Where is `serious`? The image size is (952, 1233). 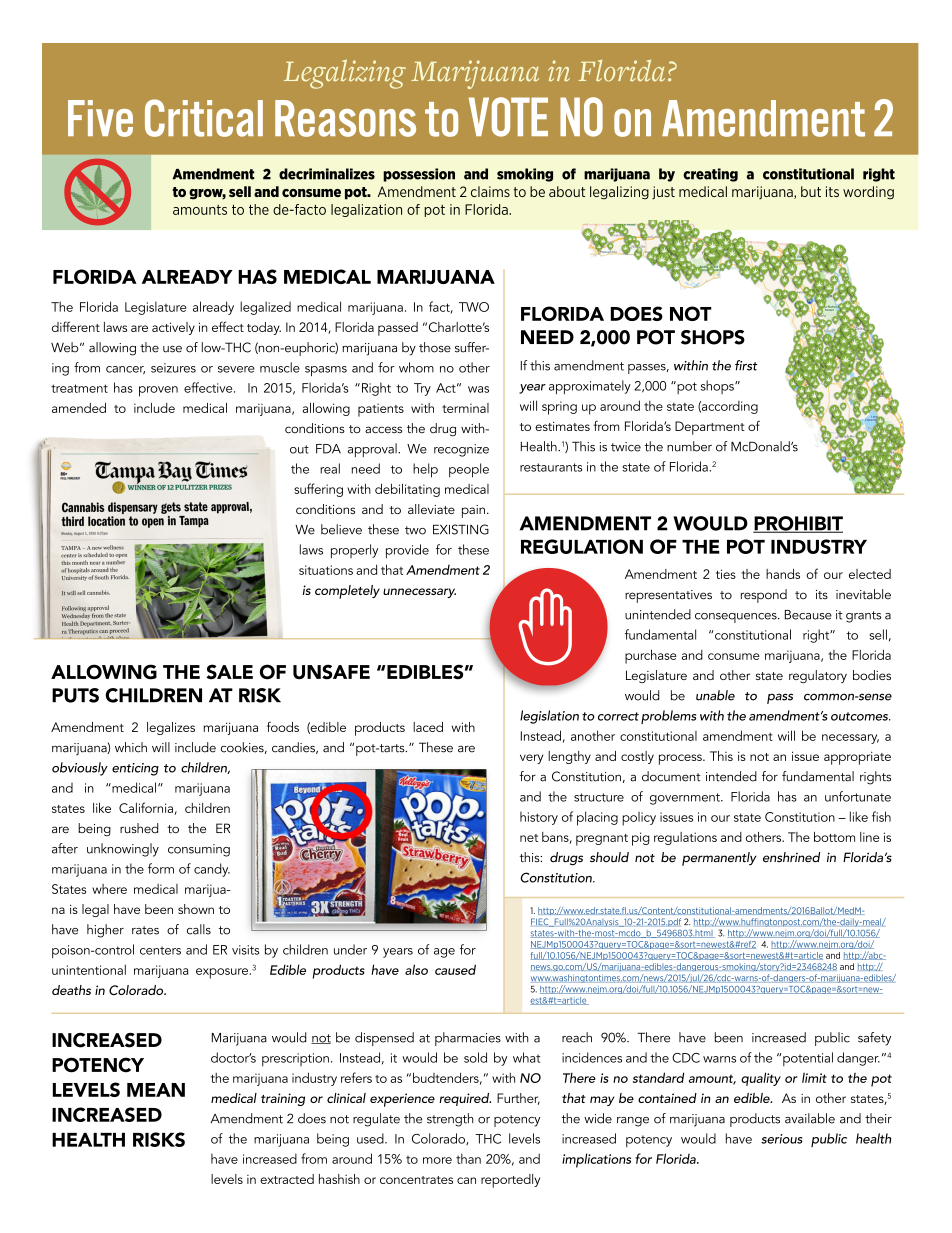 serious is located at coordinates (782, 1139).
